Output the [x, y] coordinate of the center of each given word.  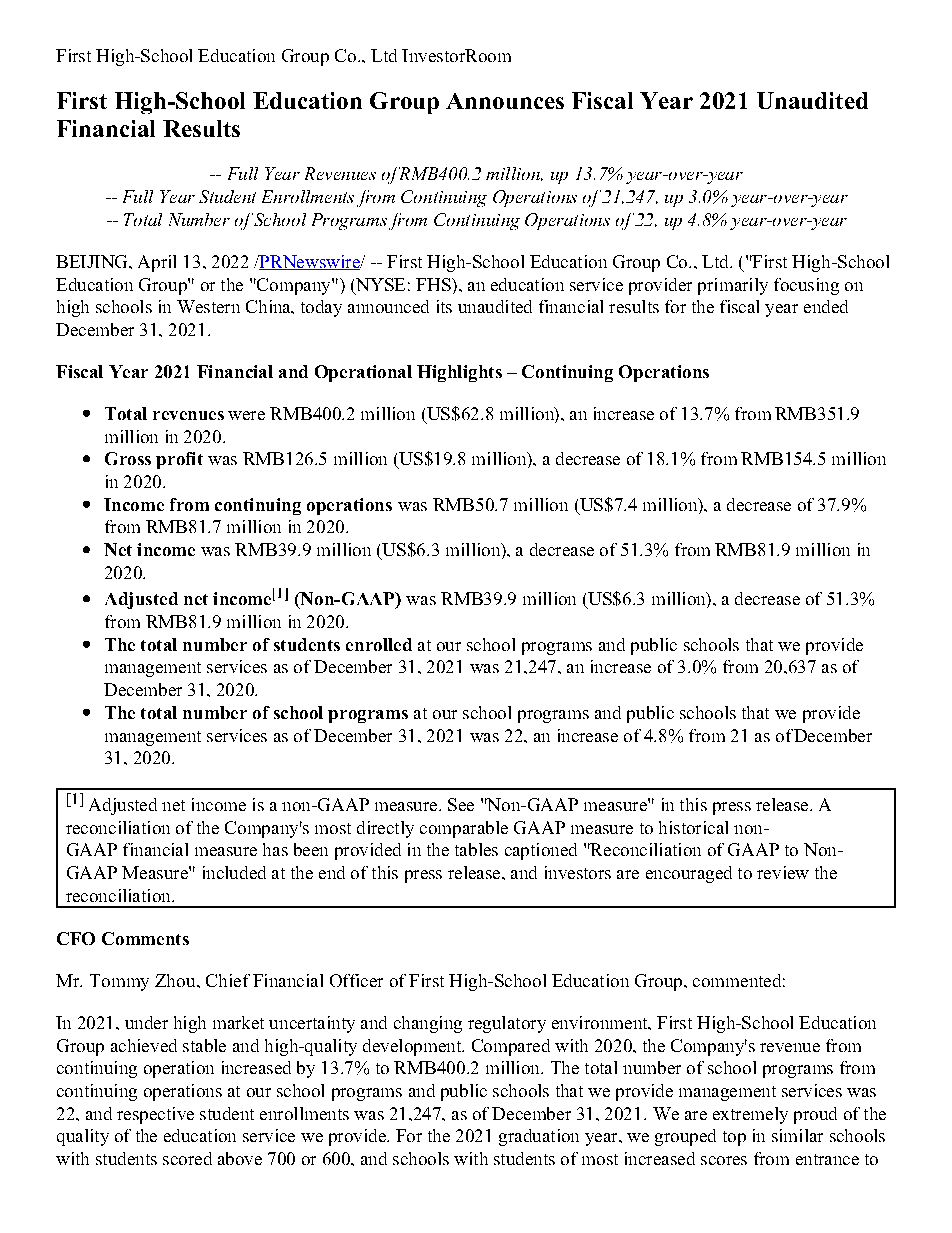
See [461, 804]
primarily [733, 286]
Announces [505, 101]
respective [155, 1115]
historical [693, 827]
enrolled [379, 644]
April [157, 263]
